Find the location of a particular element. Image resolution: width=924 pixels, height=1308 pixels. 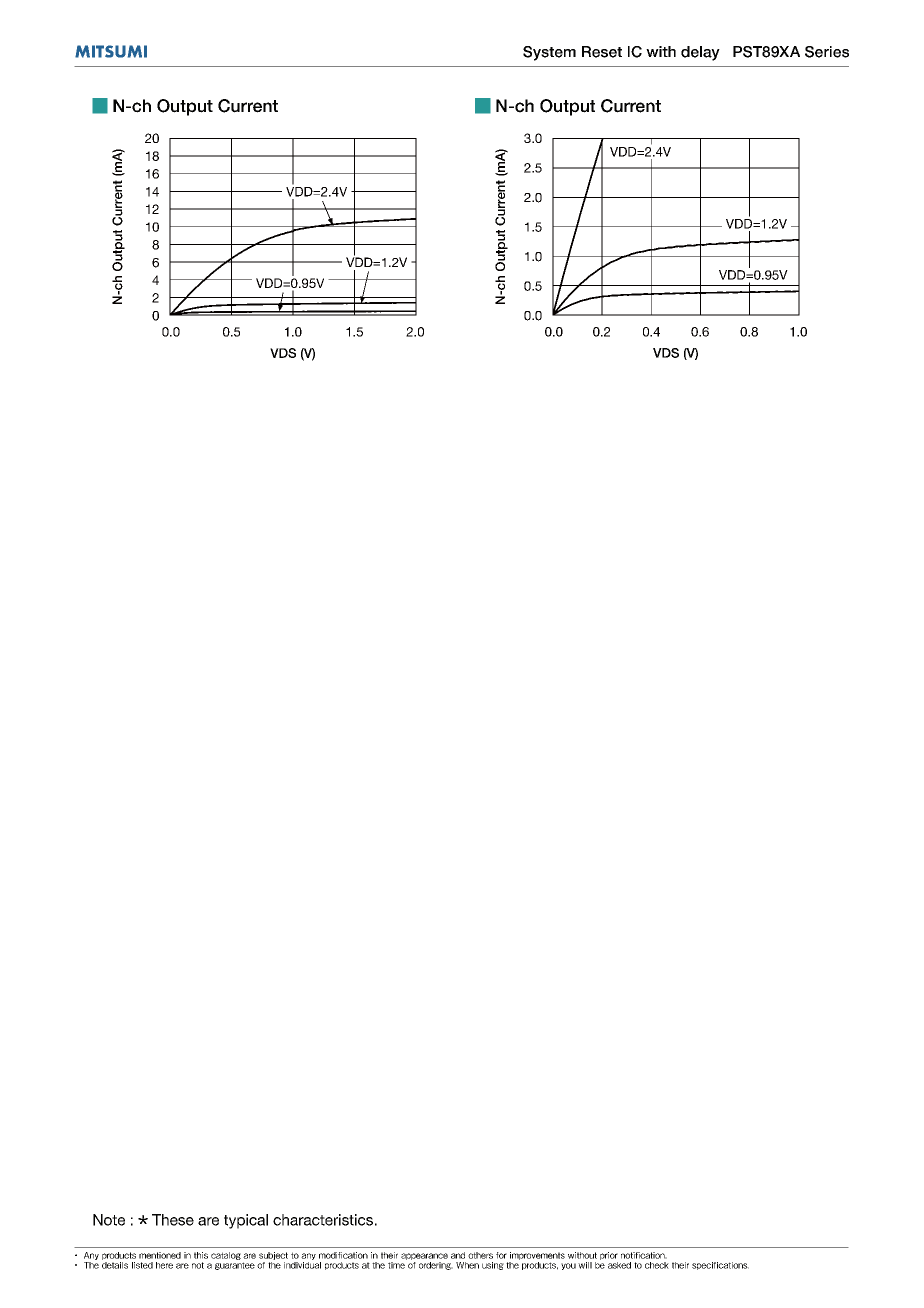

and is located at coordinates (458, 1255).
